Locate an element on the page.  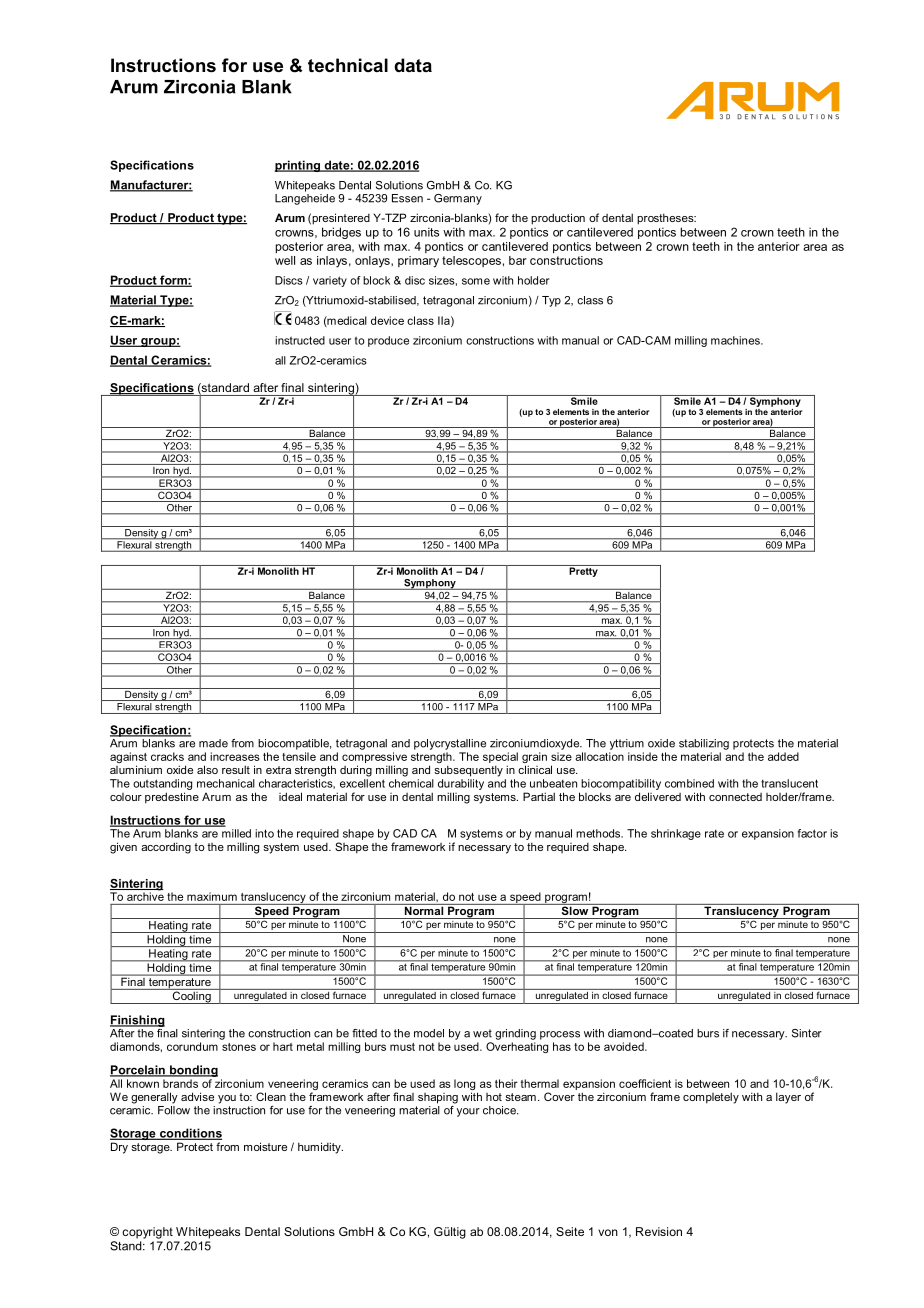
polycrystalline is located at coordinates (450, 744).
